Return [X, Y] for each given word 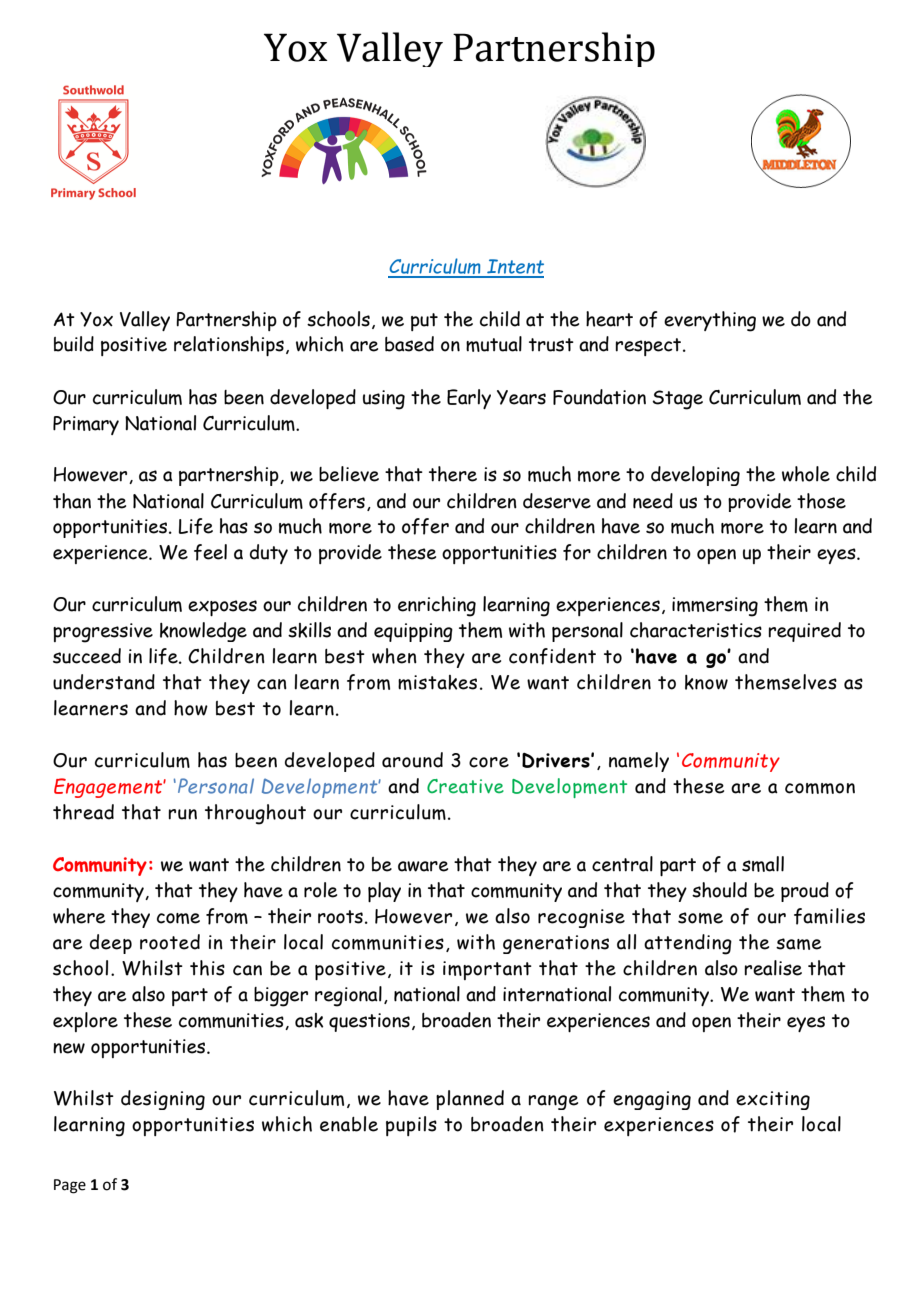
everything [710, 321]
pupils [411, 1126]
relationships [229, 346]
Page [70, 1186]
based [409, 344]
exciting [773, 1100]
